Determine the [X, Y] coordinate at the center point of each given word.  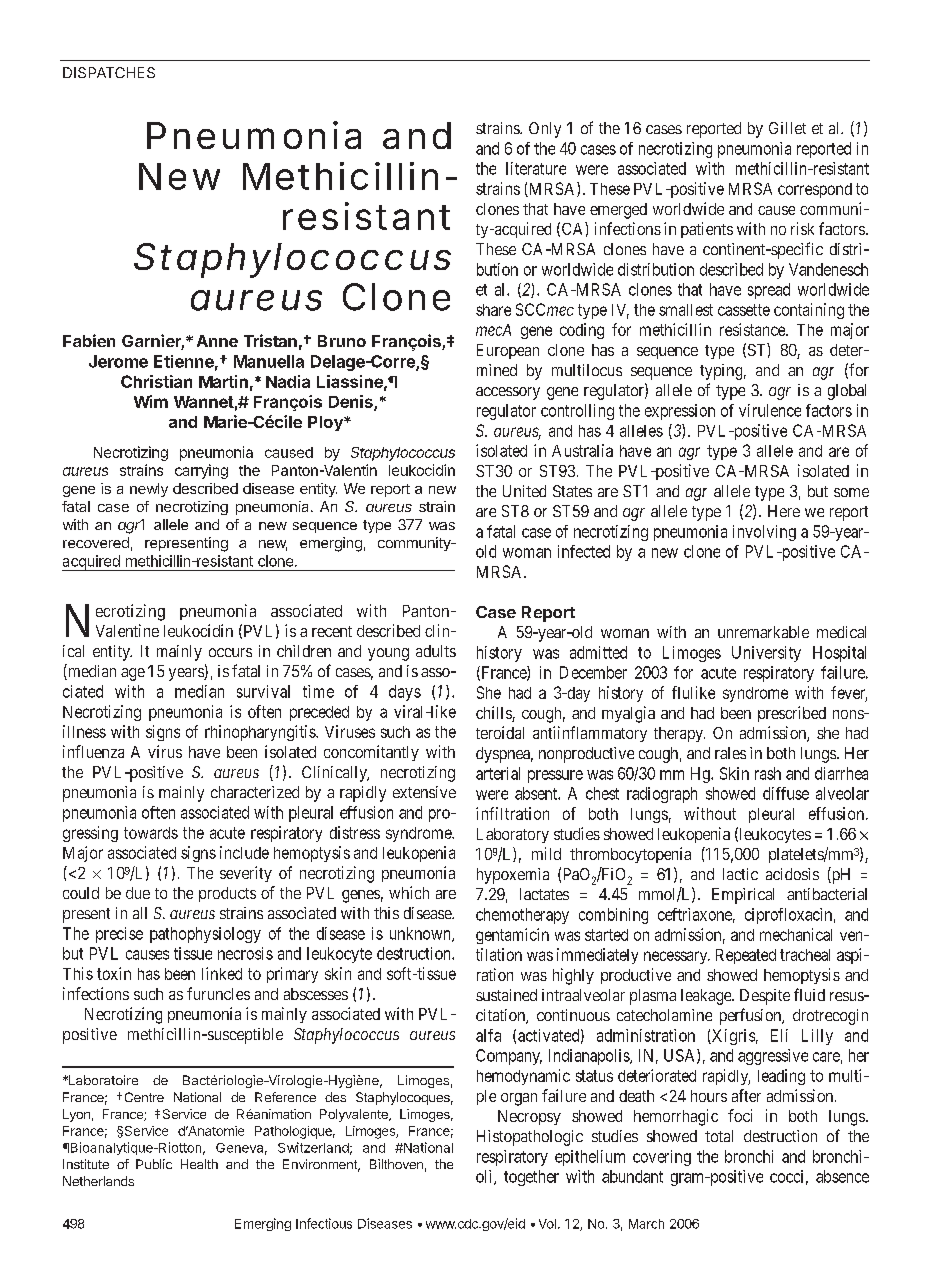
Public [154, 1164]
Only [545, 130]
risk [802, 228]
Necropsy [529, 1117]
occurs [230, 652]
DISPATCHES [109, 72]
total [719, 1136]
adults [436, 651]
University [766, 654]
